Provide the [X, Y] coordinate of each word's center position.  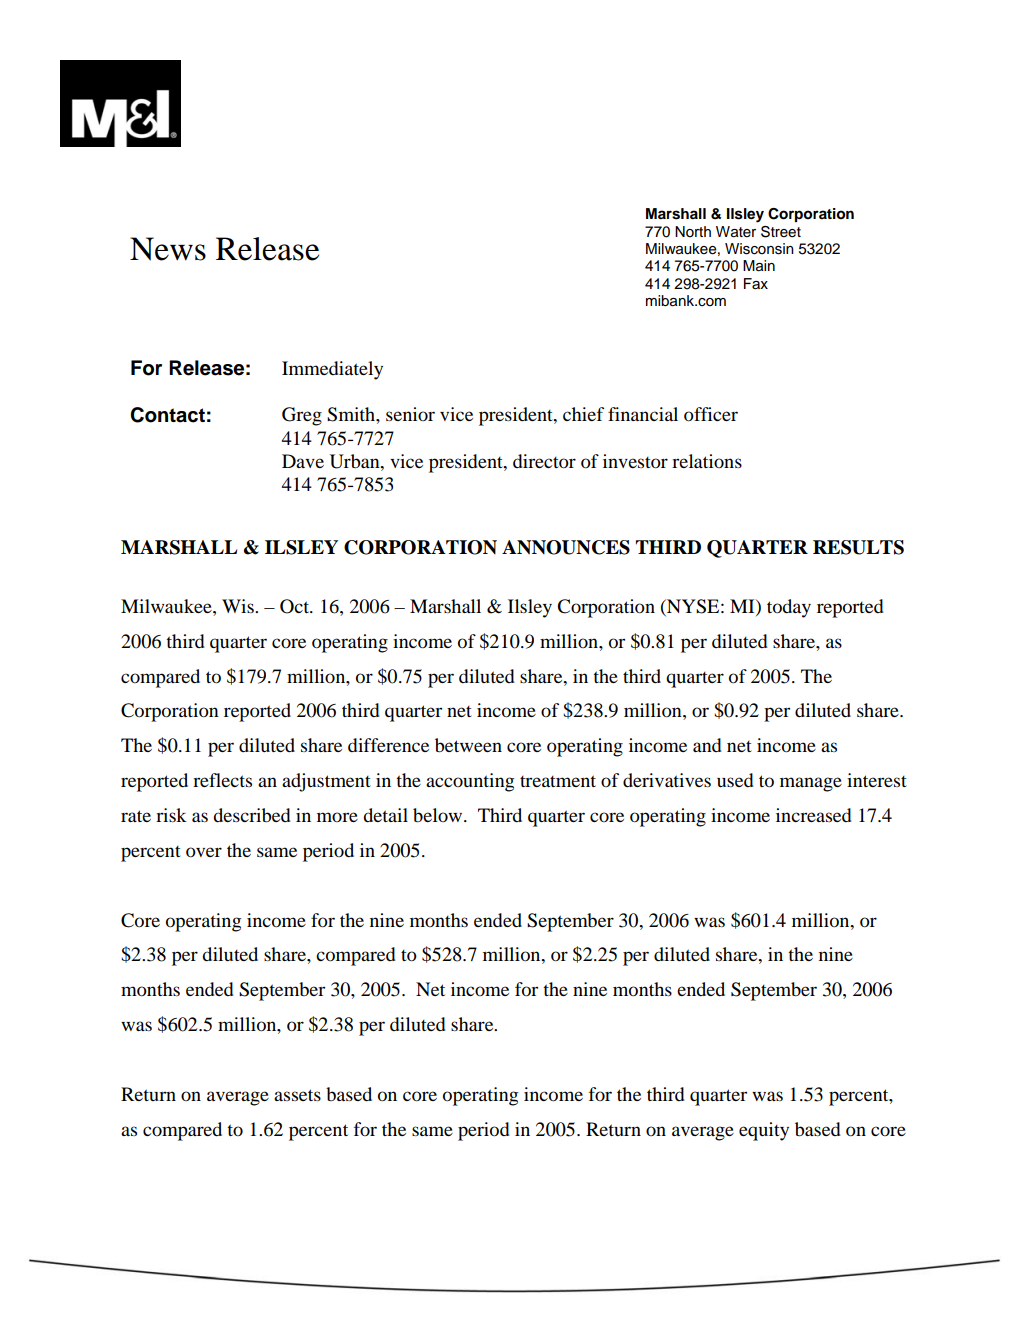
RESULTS [858, 547]
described [252, 815]
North [693, 232]
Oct [295, 606]
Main [759, 266]
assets [297, 1095]
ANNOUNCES [566, 547]
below [439, 815]
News [168, 249]
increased [814, 815]
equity [764, 1131]
